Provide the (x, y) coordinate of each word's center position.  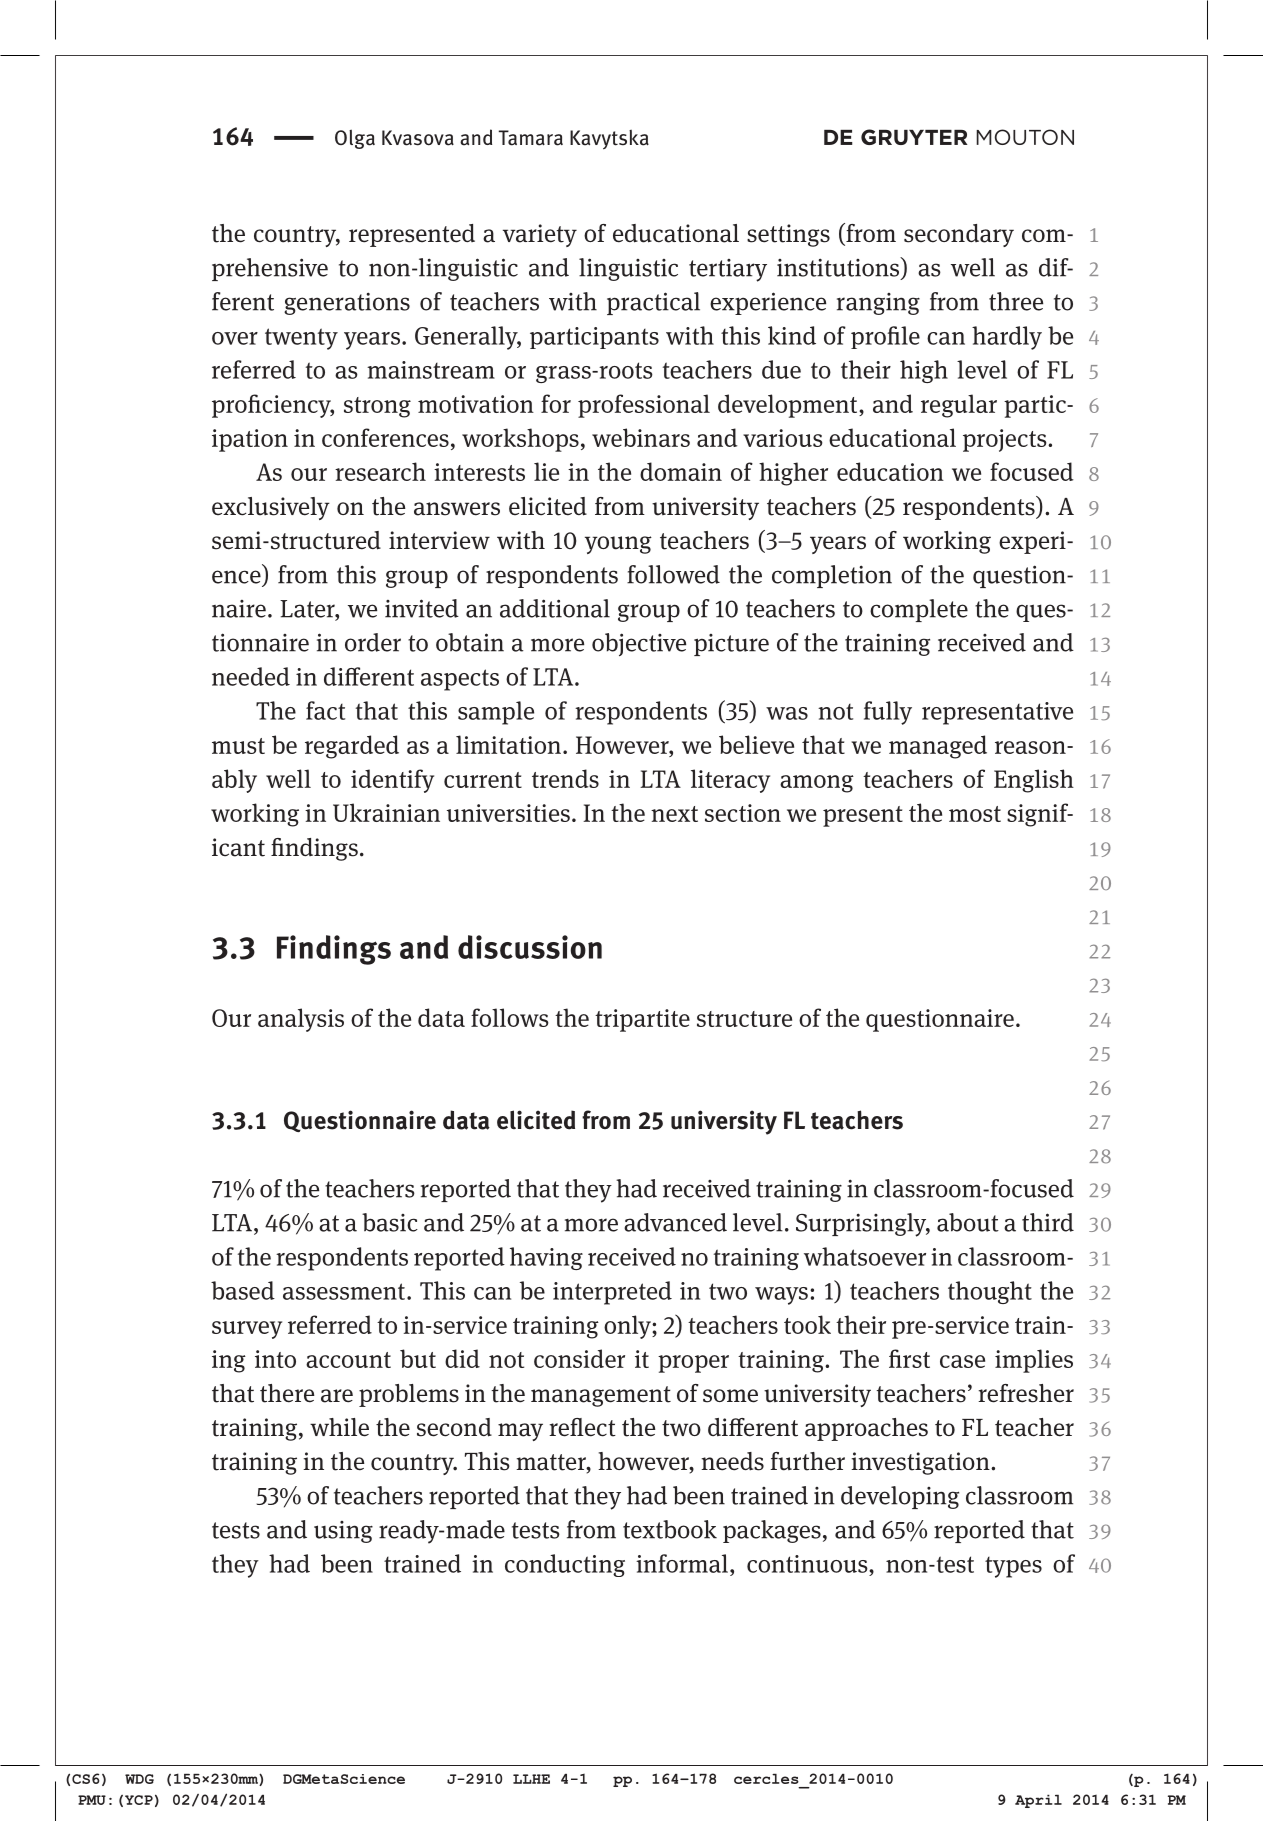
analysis (301, 1020)
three (1016, 301)
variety (540, 235)
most (975, 814)
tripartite (642, 1020)
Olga (355, 139)
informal (682, 1563)
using (343, 1532)
